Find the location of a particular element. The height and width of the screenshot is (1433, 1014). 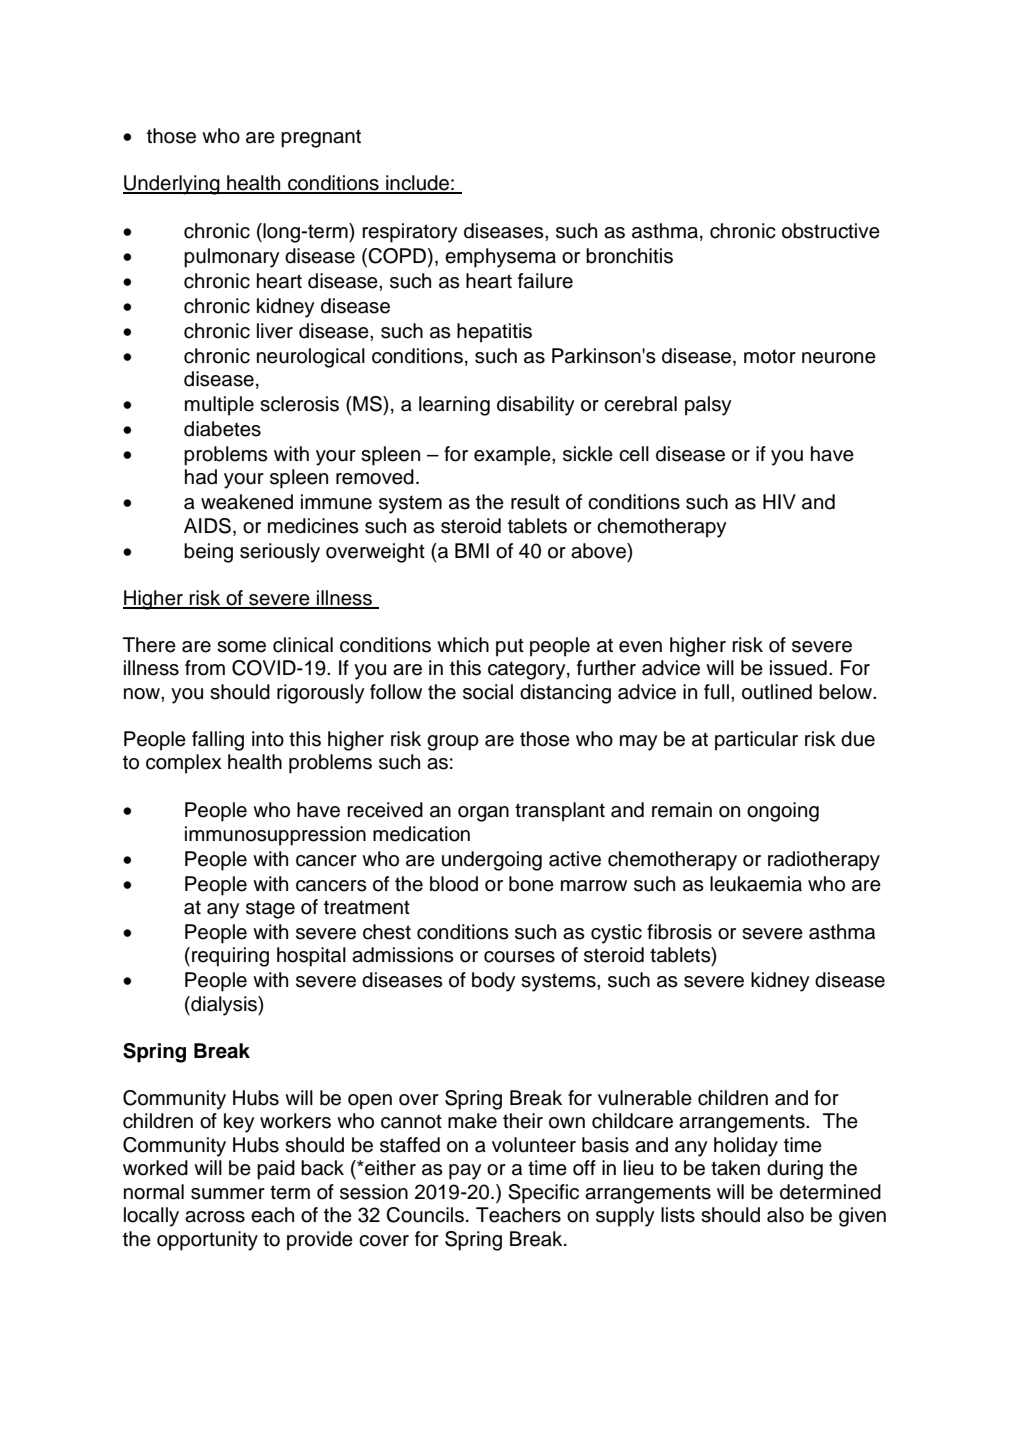

result is located at coordinates (535, 502).
